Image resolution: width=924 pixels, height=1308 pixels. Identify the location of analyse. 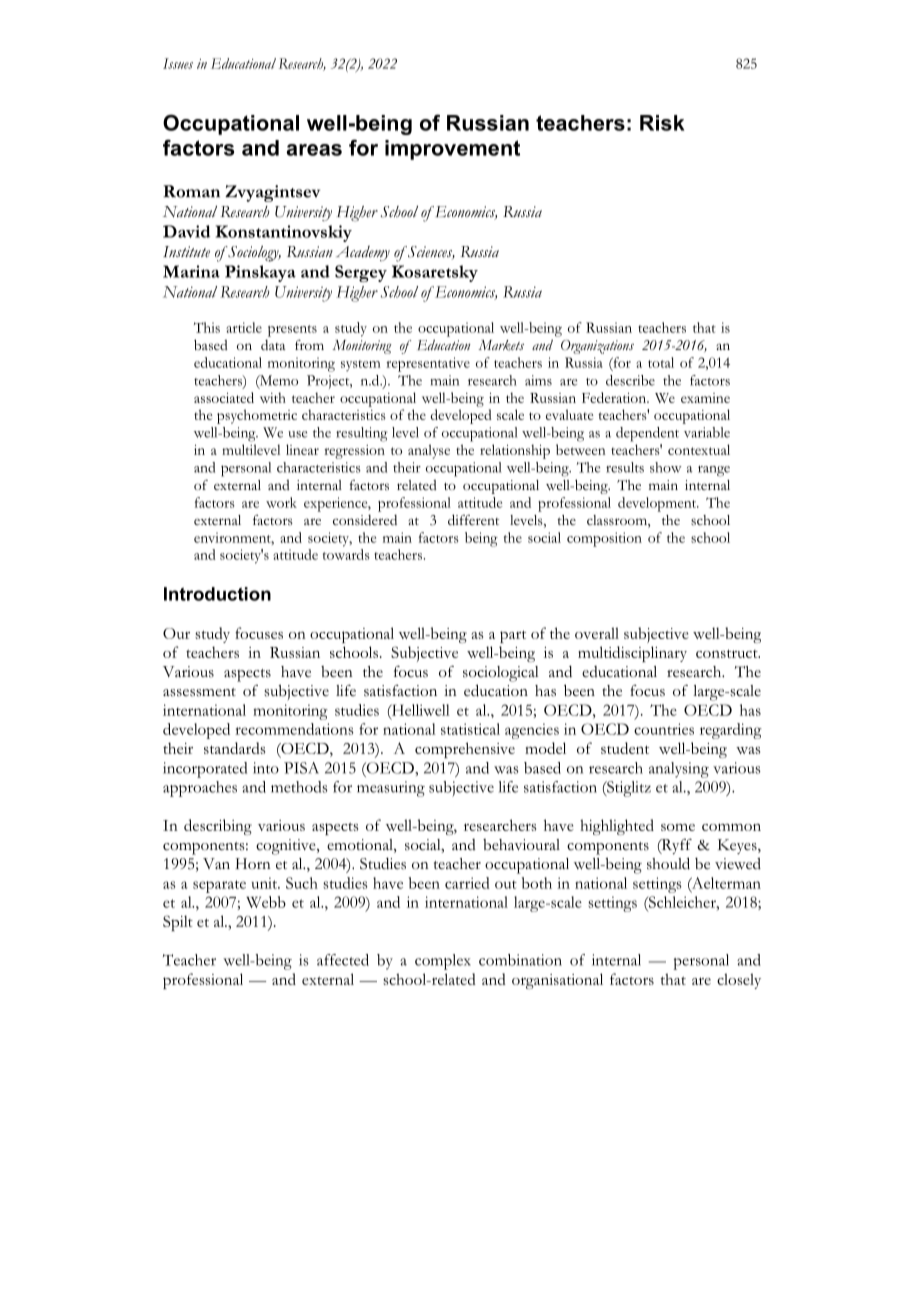
(429, 451).
